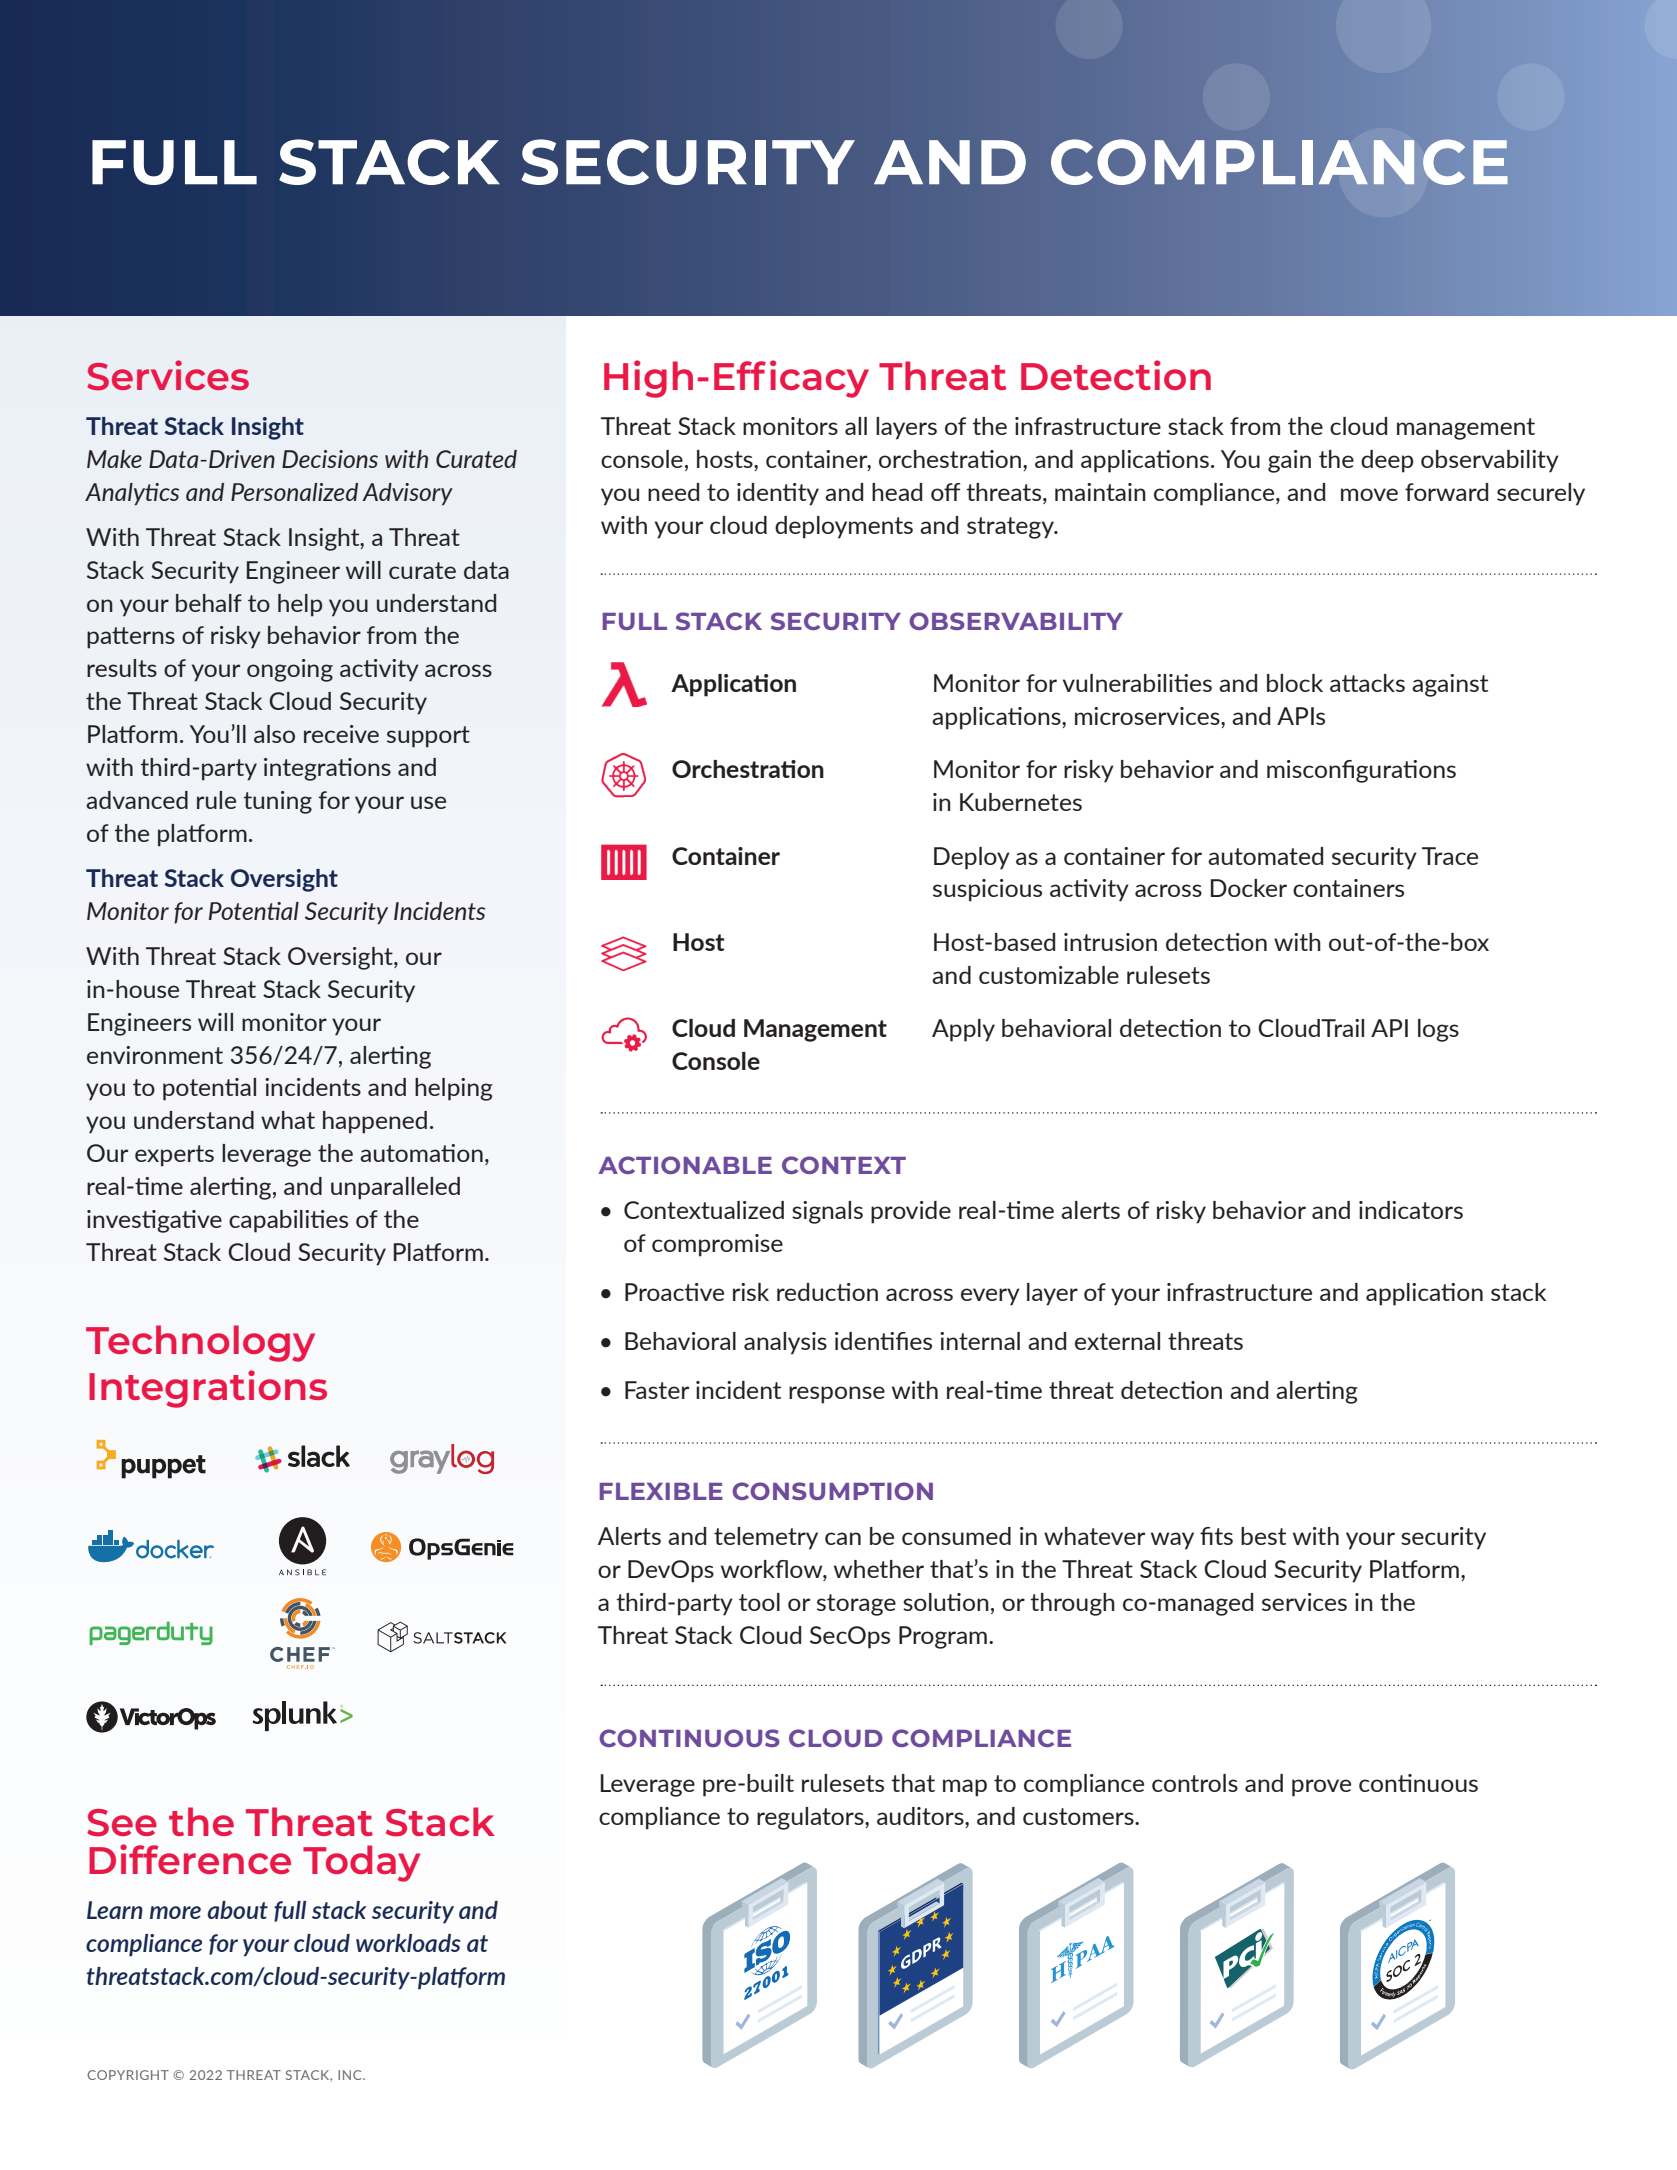  What do you see at coordinates (811, 1818) in the page?
I see `regulators` at bounding box center [811, 1818].
